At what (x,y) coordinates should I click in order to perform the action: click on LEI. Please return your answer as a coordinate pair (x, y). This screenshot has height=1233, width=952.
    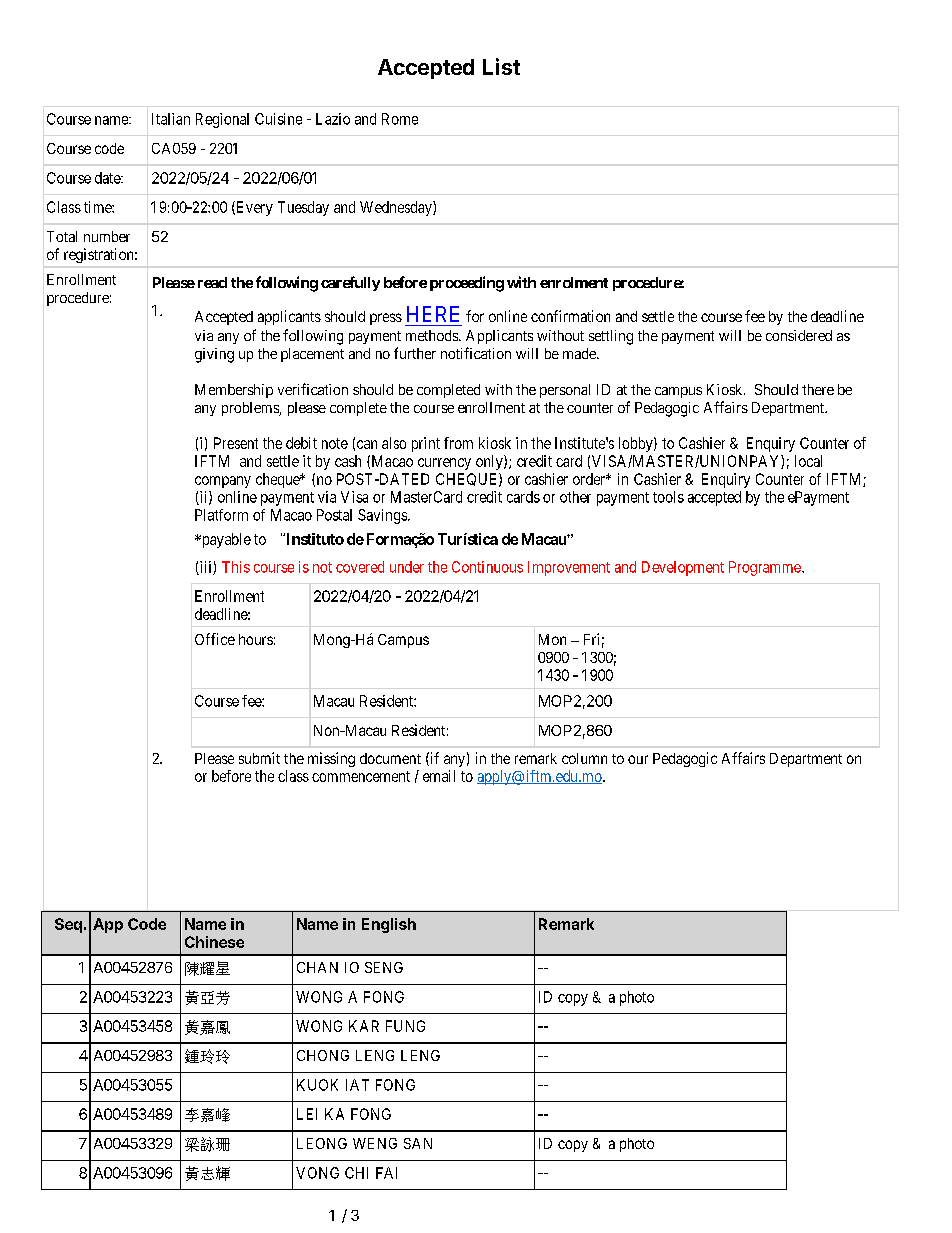
    Looking at the image, I should click on (307, 1114).
